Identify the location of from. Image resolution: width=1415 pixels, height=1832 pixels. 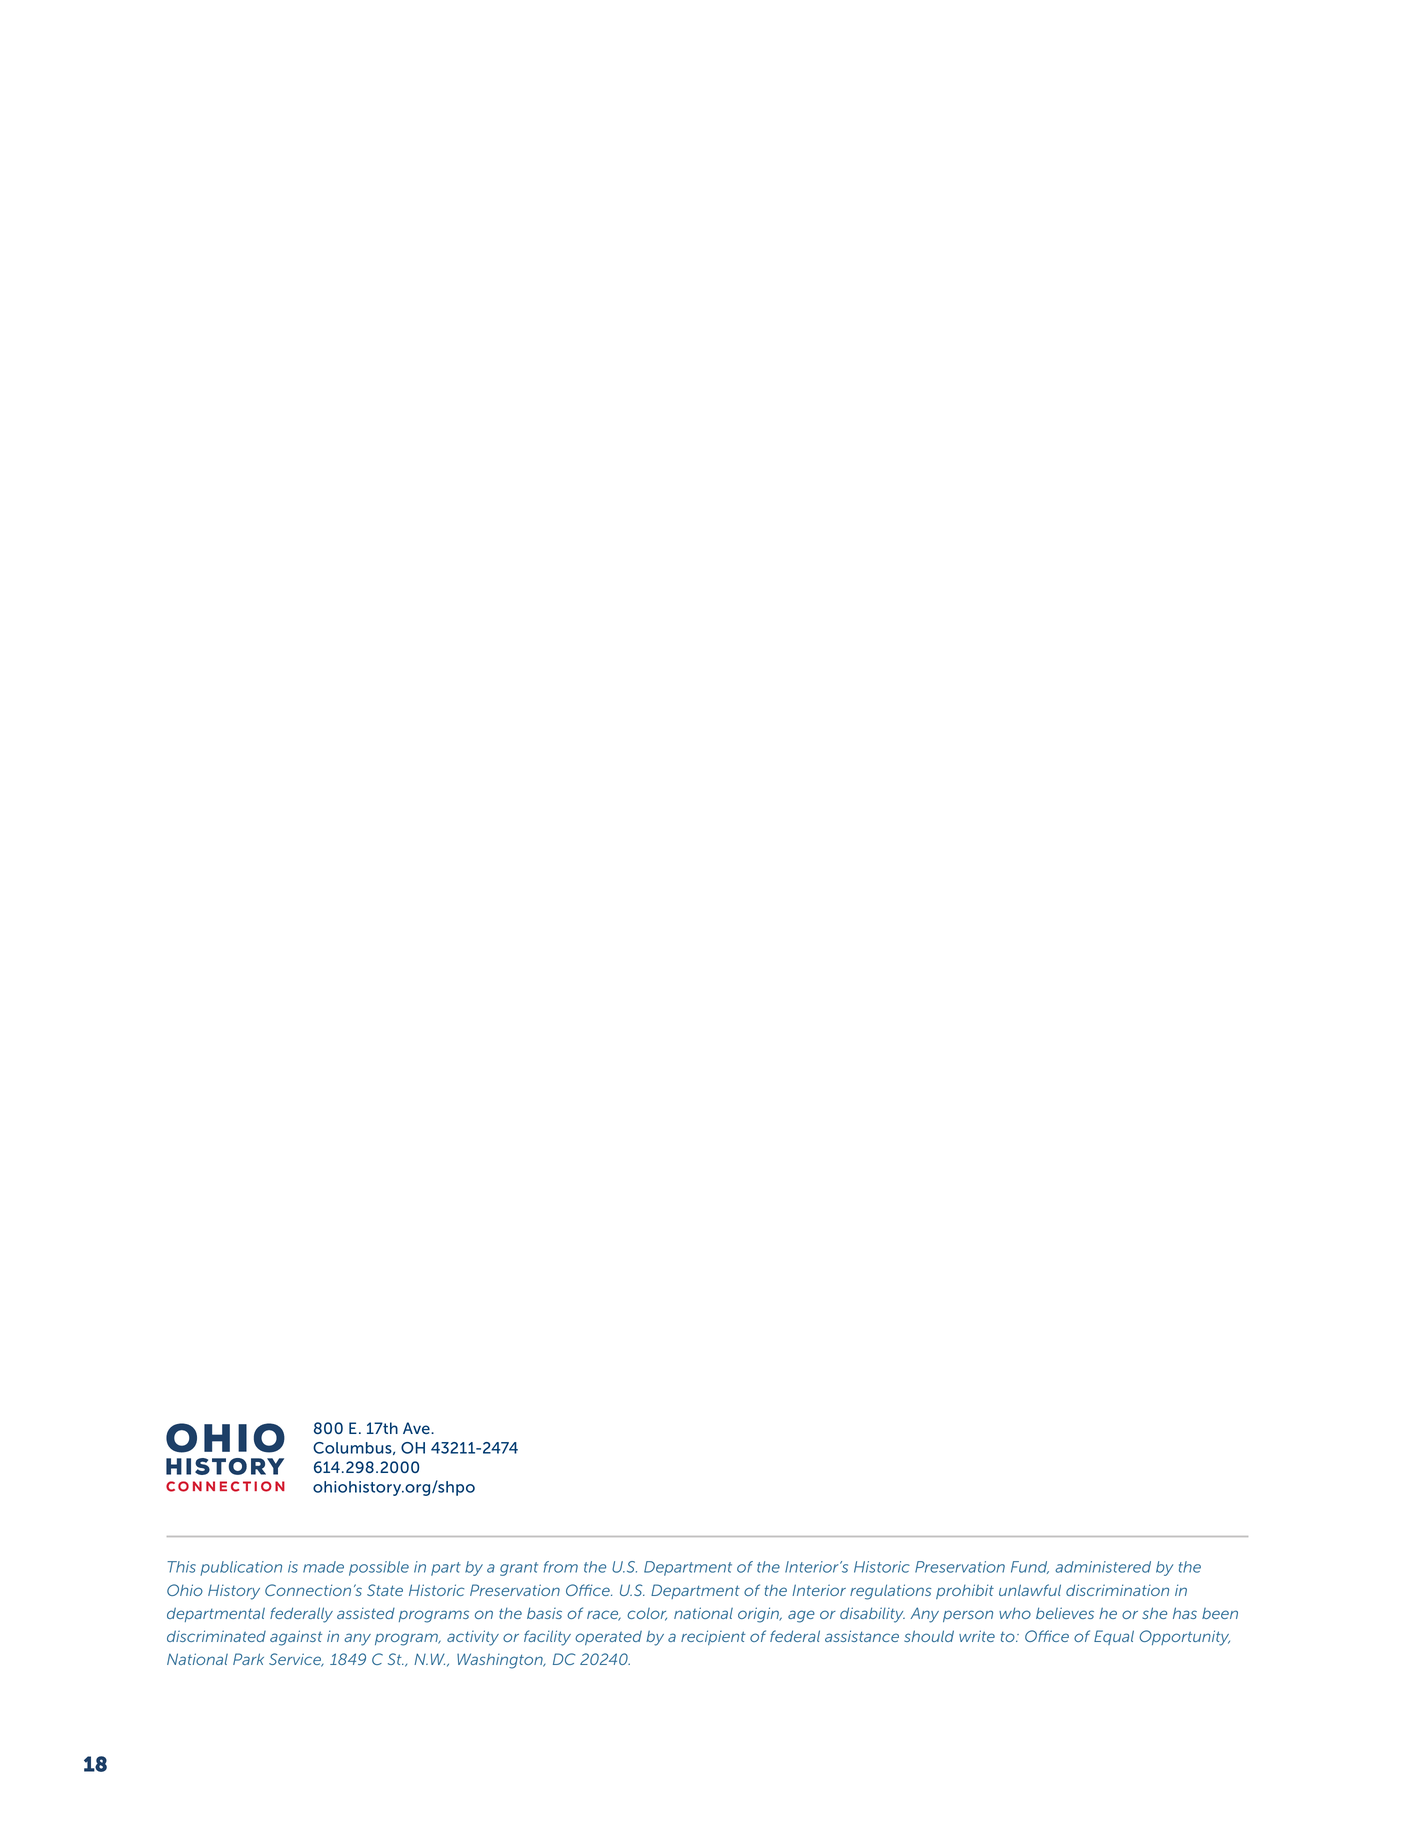
(560, 1567).
